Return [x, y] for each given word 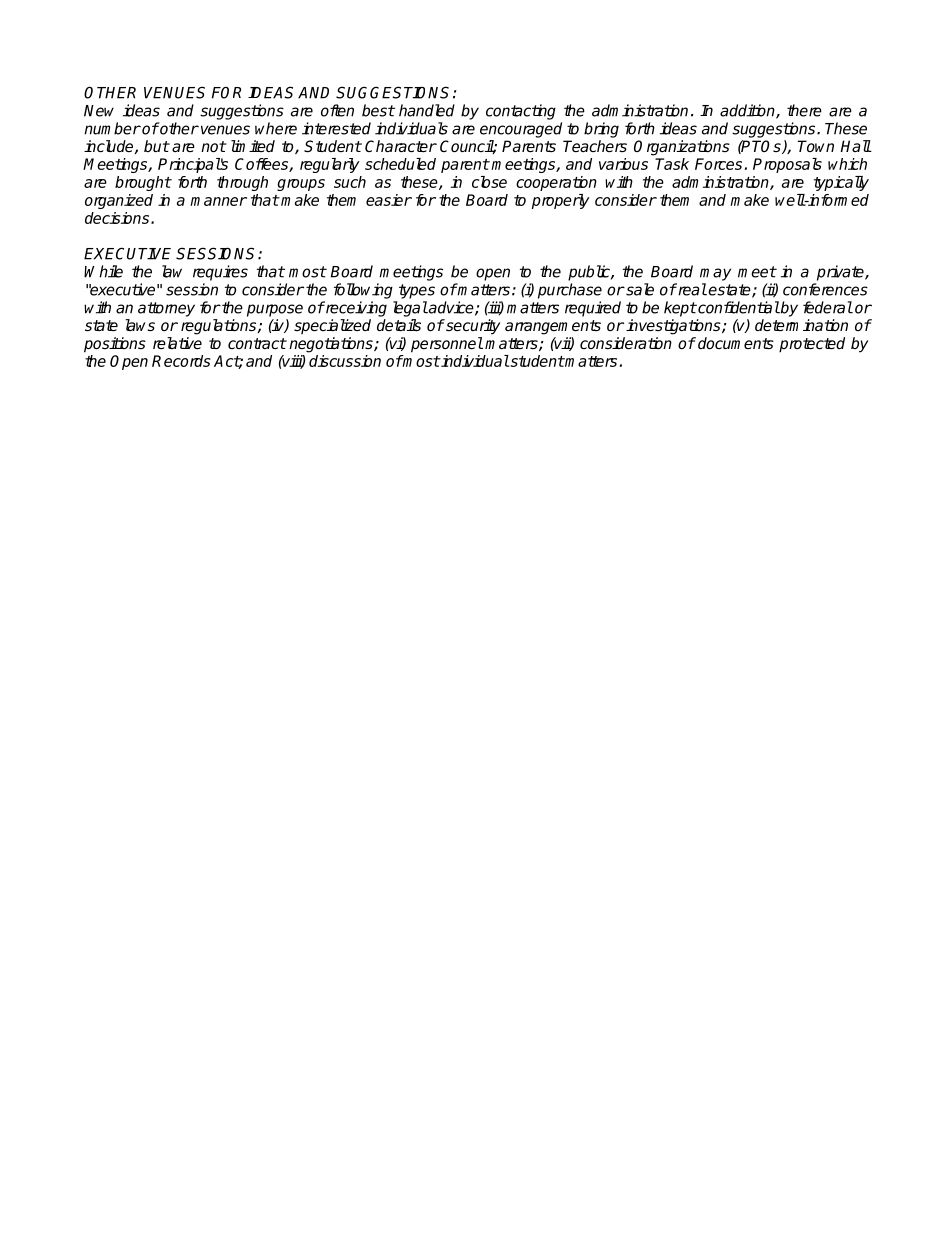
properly [561, 201]
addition [748, 111]
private [841, 273]
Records [181, 361]
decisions [118, 218]
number [112, 128]
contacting [521, 112]
